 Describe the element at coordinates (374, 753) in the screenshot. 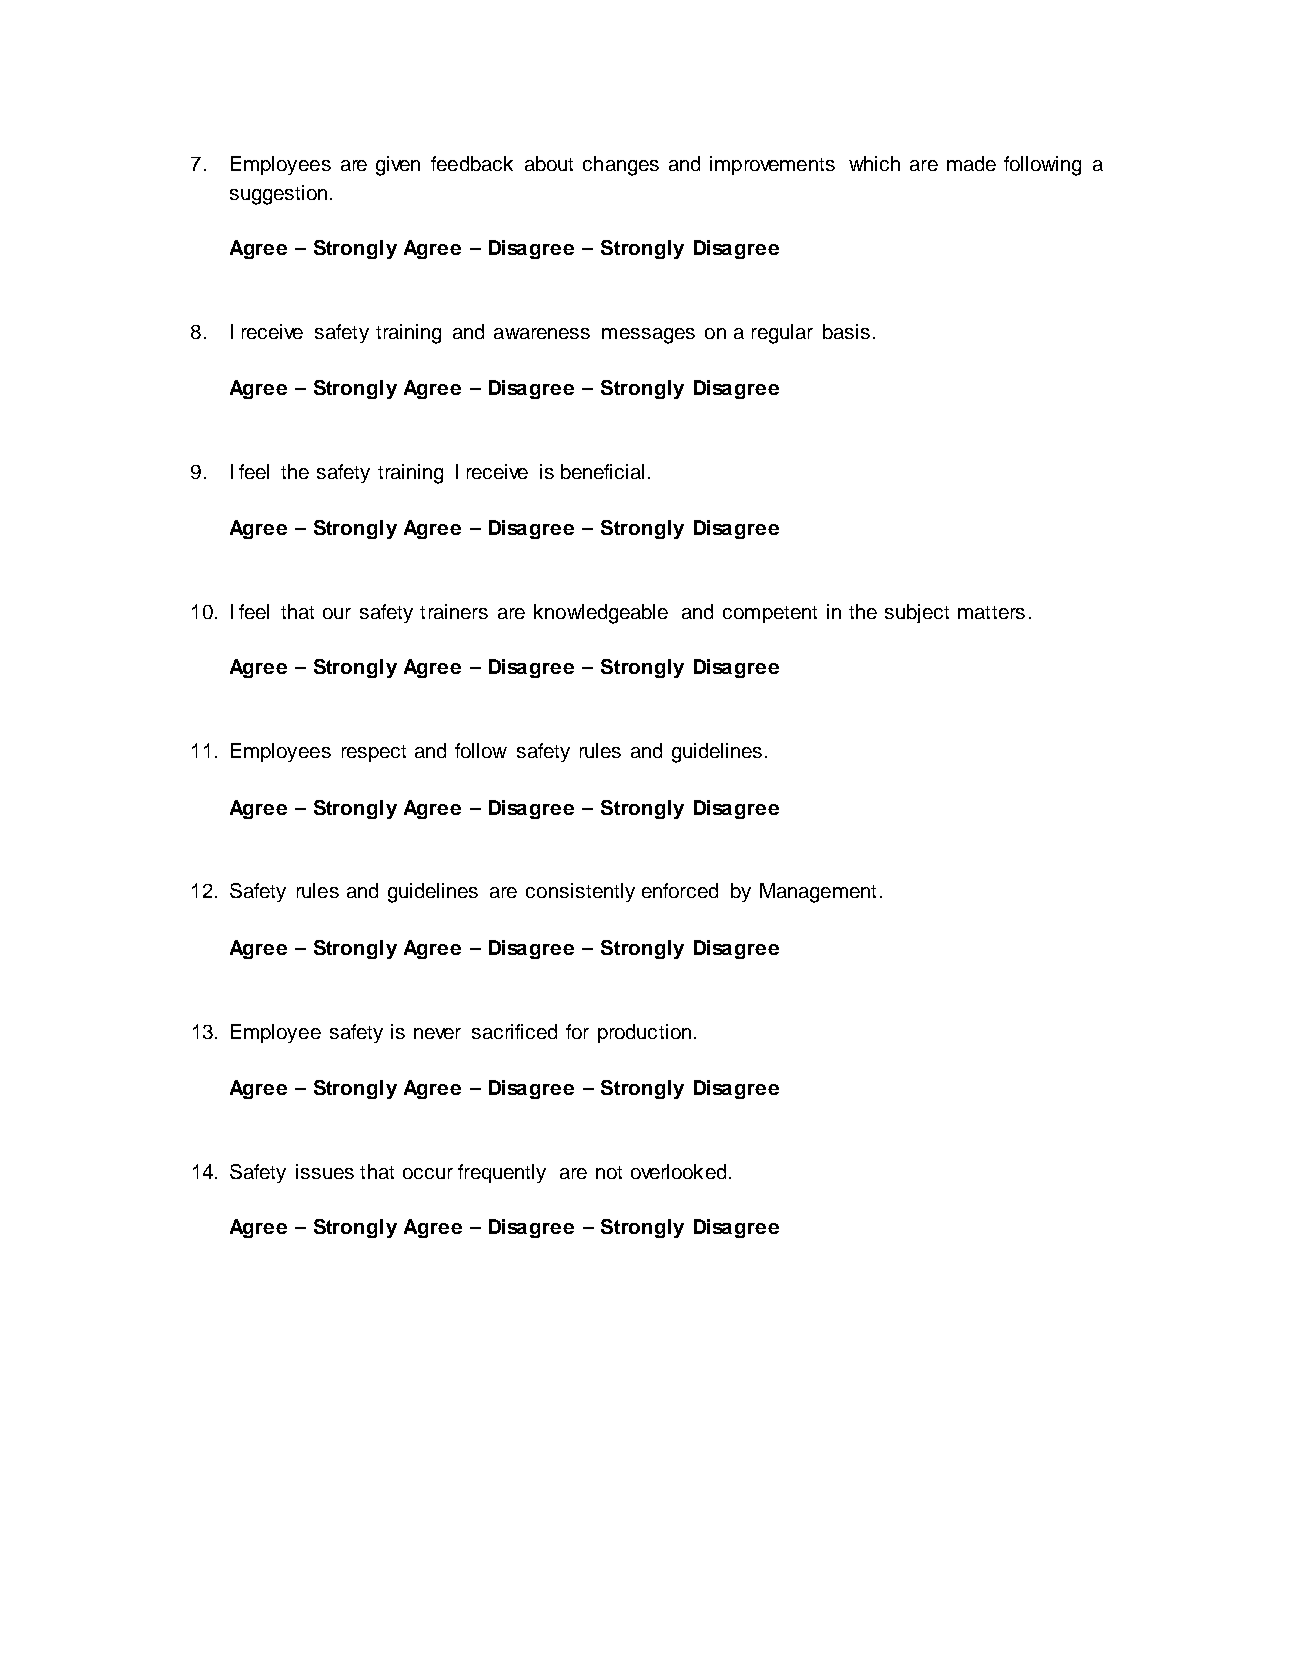

I see `respect` at that location.
